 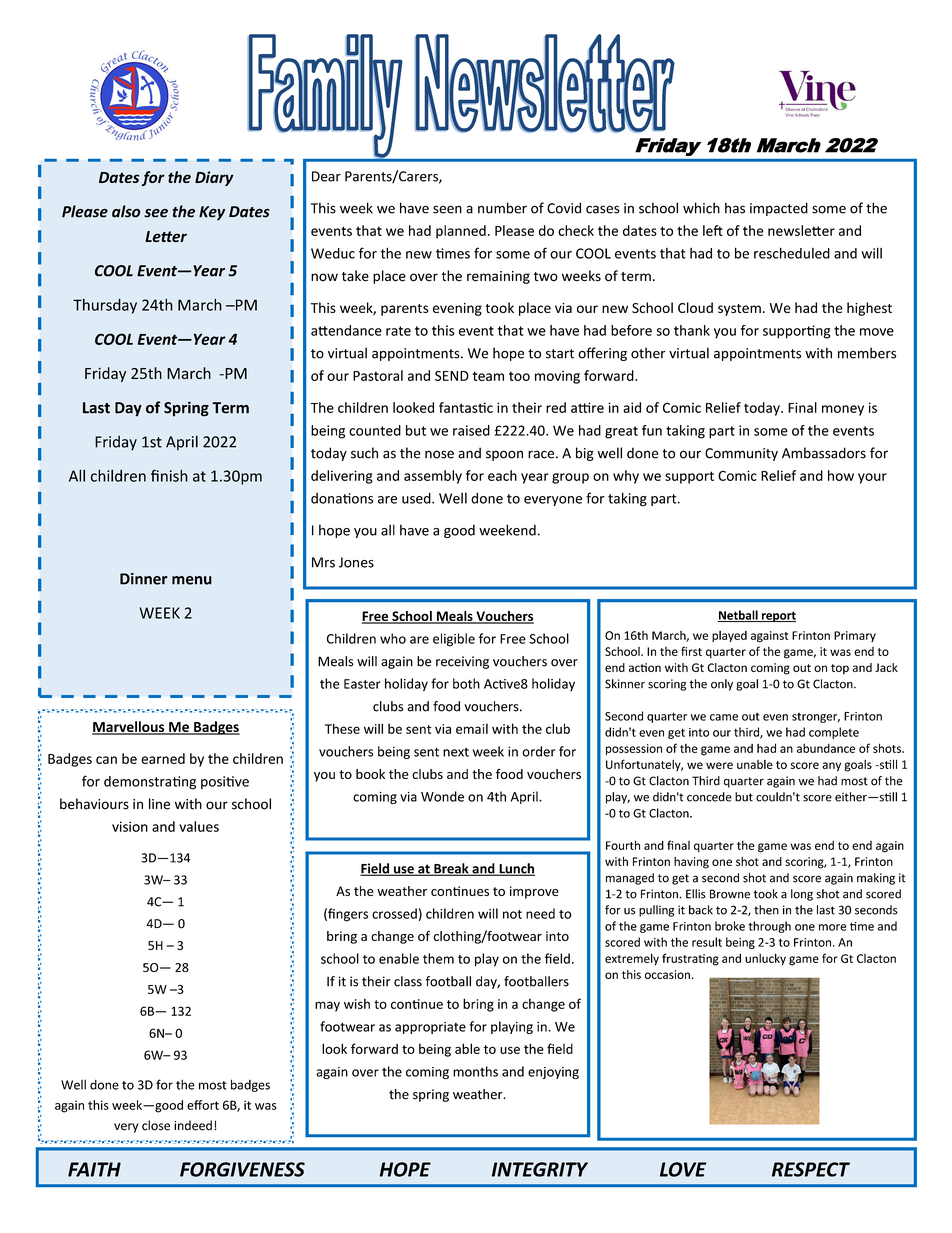 I want to click on finish, so click(x=169, y=475).
